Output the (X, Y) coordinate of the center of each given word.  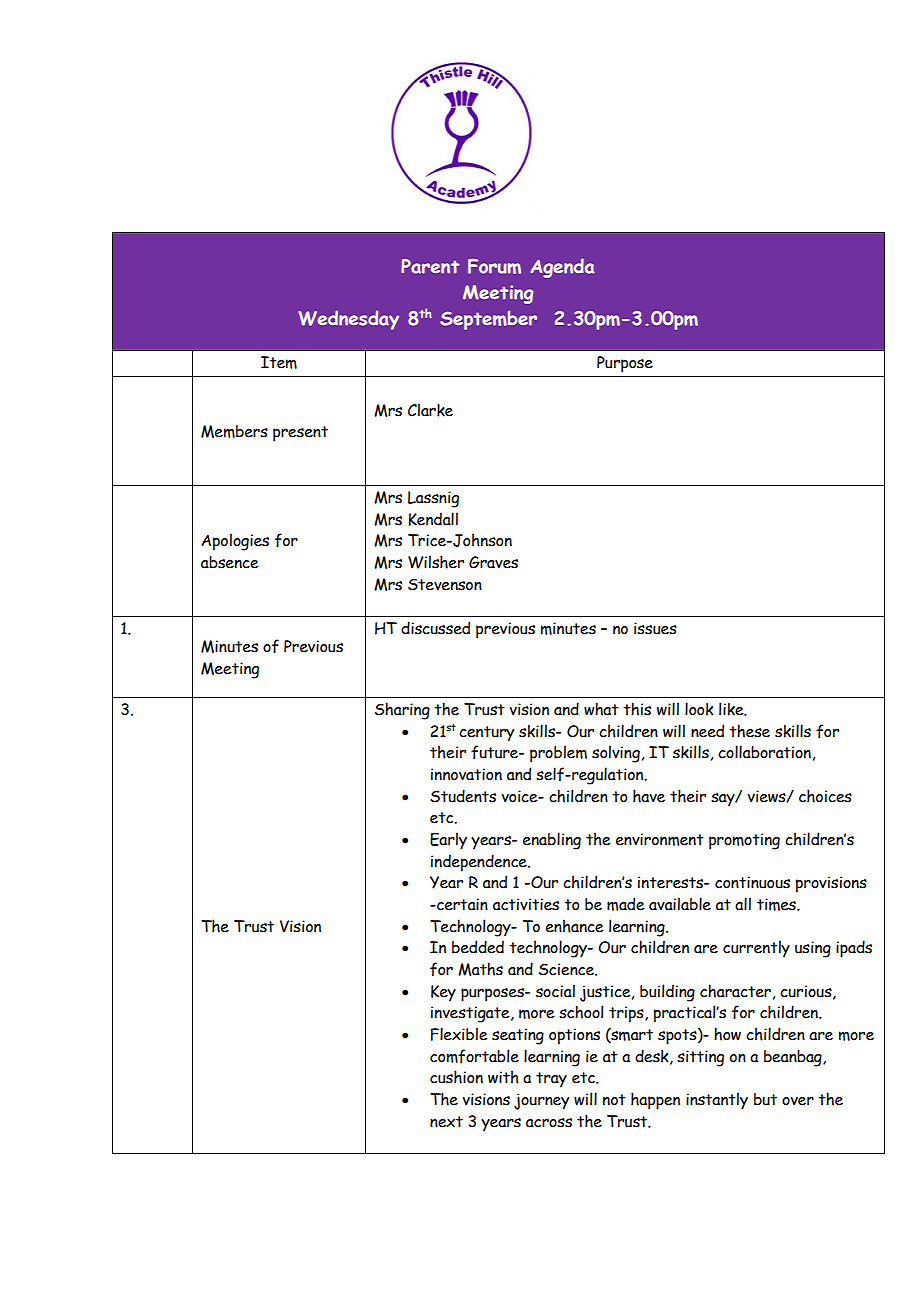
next (446, 1122)
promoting (744, 841)
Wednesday (348, 320)
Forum (494, 266)
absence (230, 562)
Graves (493, 562)
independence (480, 863)
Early (448, 841)
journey (541, 1102)
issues (655, 628)
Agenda (562, 268)
